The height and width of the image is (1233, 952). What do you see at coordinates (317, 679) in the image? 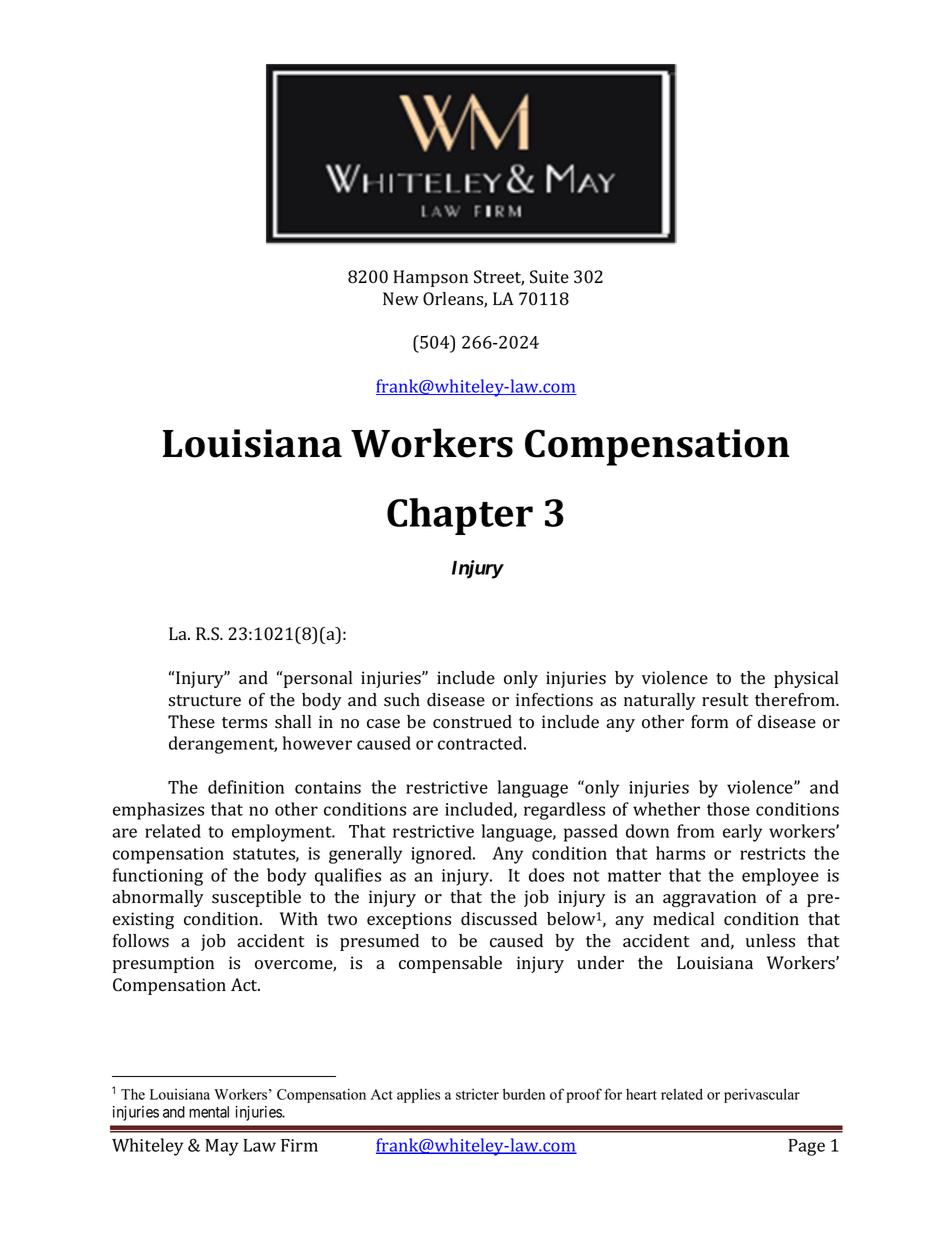
I see `personal` at bounding box center [317, 679].
